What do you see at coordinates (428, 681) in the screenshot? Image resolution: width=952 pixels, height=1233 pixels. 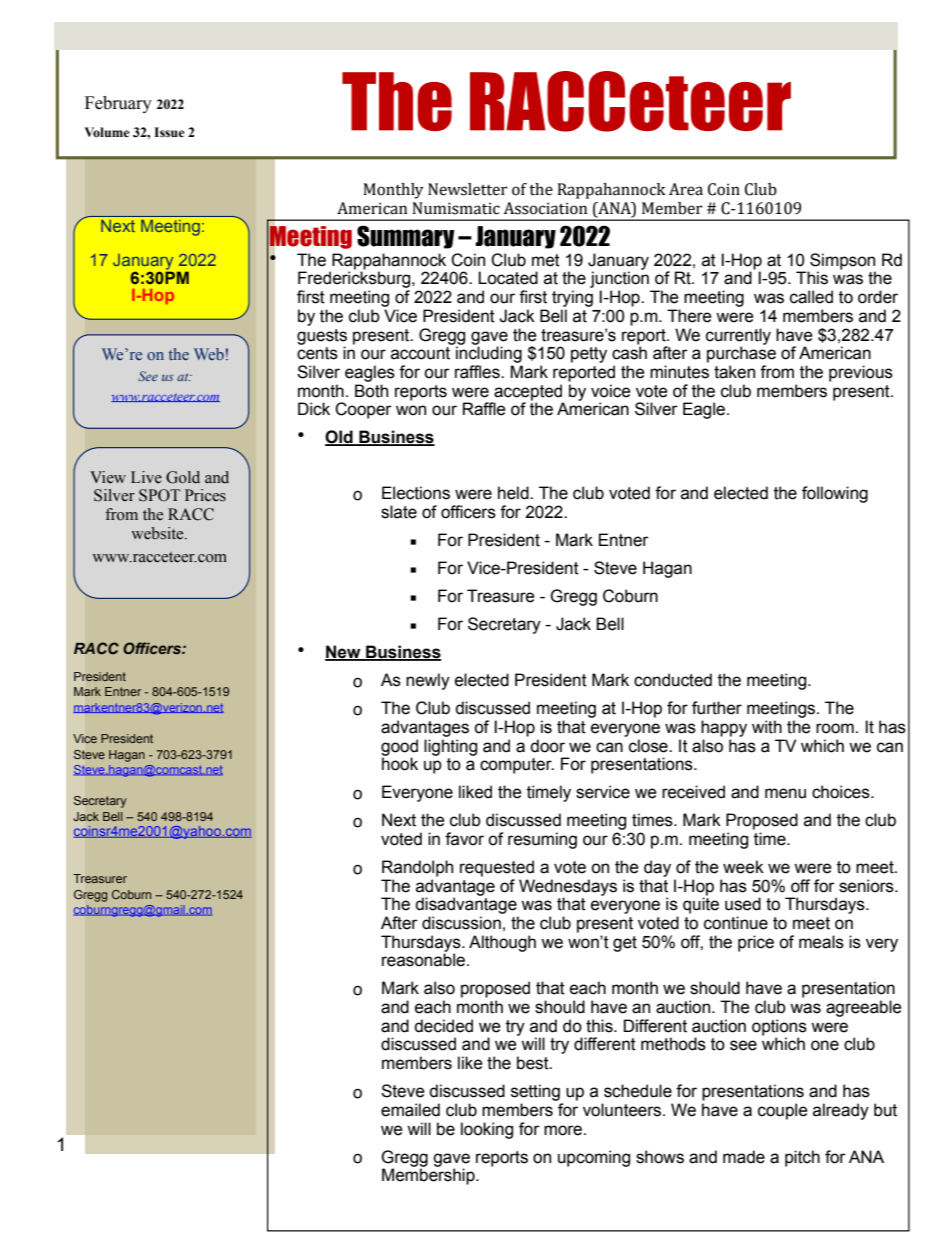 I see `newly` at bounding box center [428, 681].
